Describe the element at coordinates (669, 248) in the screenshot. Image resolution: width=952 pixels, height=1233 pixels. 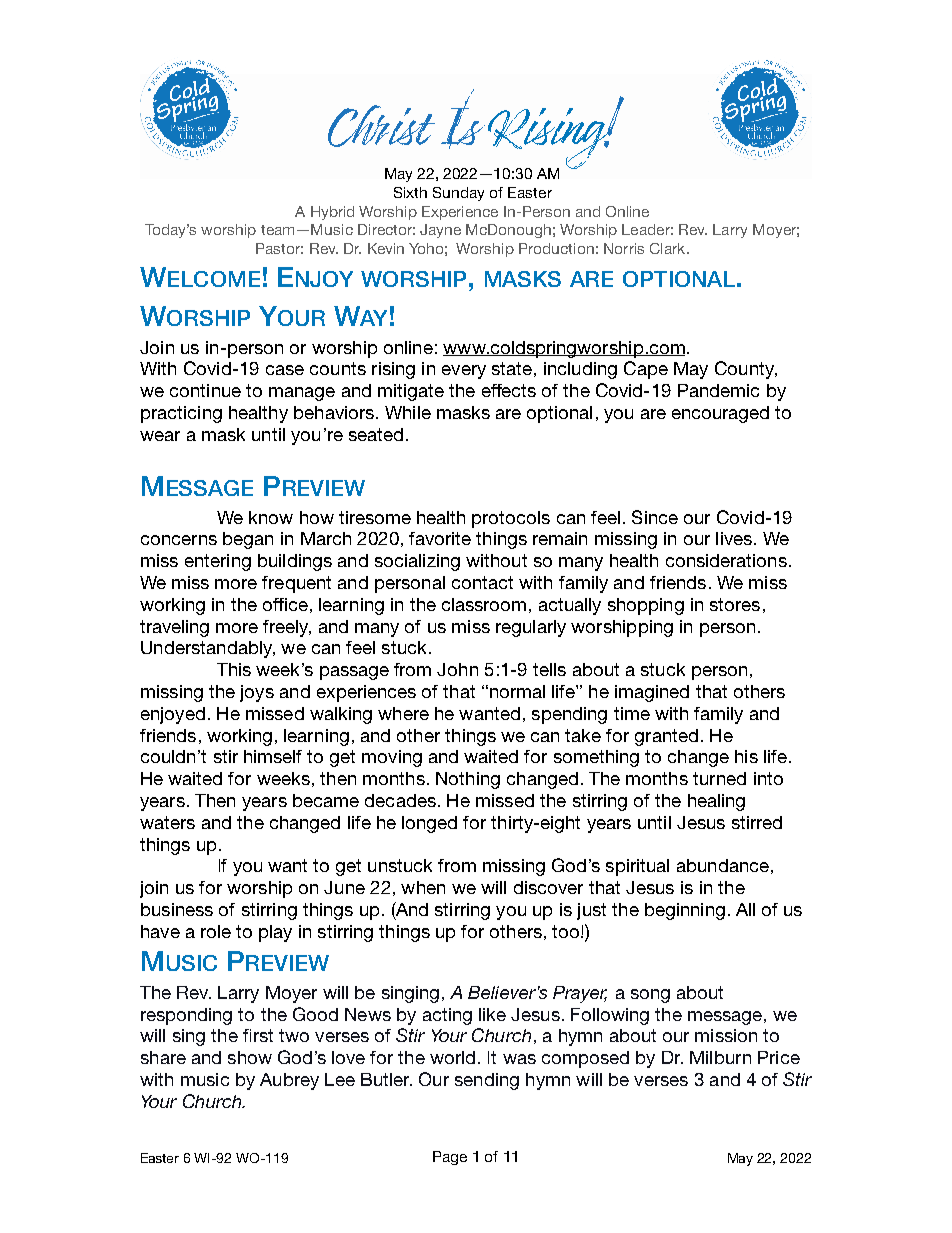
I see `Clark` at that location.
